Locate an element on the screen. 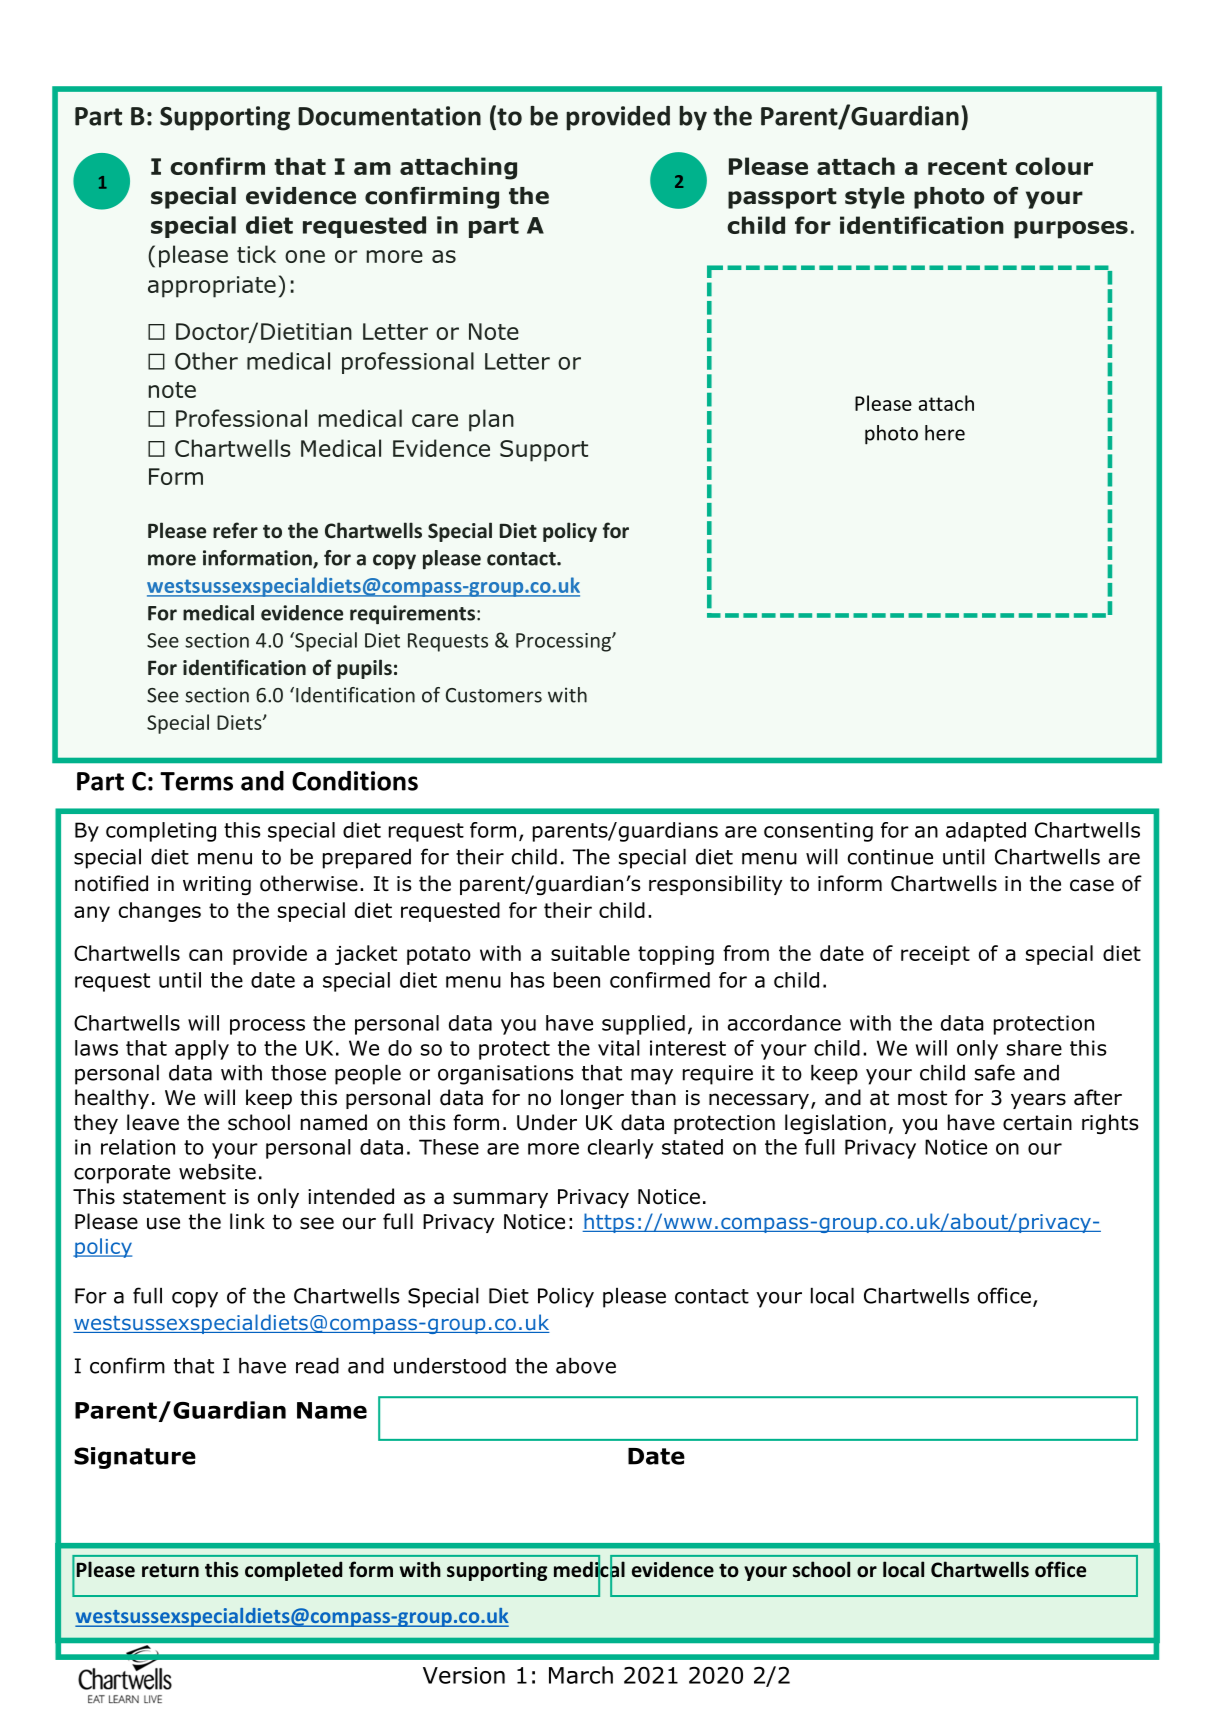 This screenshot has height=1717, width=1214. return is located at coordinates (170, 1571).
